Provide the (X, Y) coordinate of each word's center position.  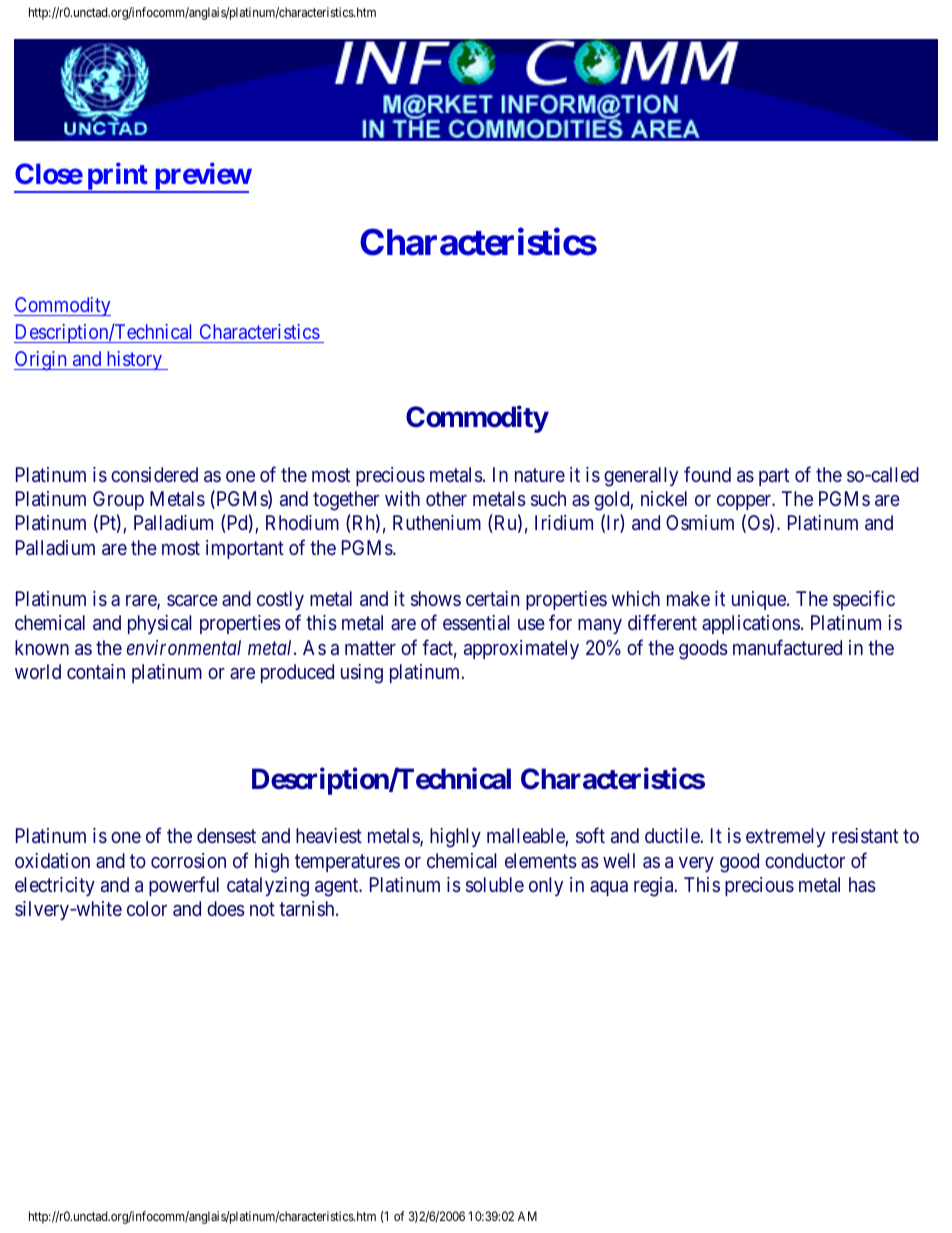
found (707, 474)
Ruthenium (437, 522)
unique (760, 600)
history (134, 360)
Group (118, 500)
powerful (184, 886)
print (117, 178)
